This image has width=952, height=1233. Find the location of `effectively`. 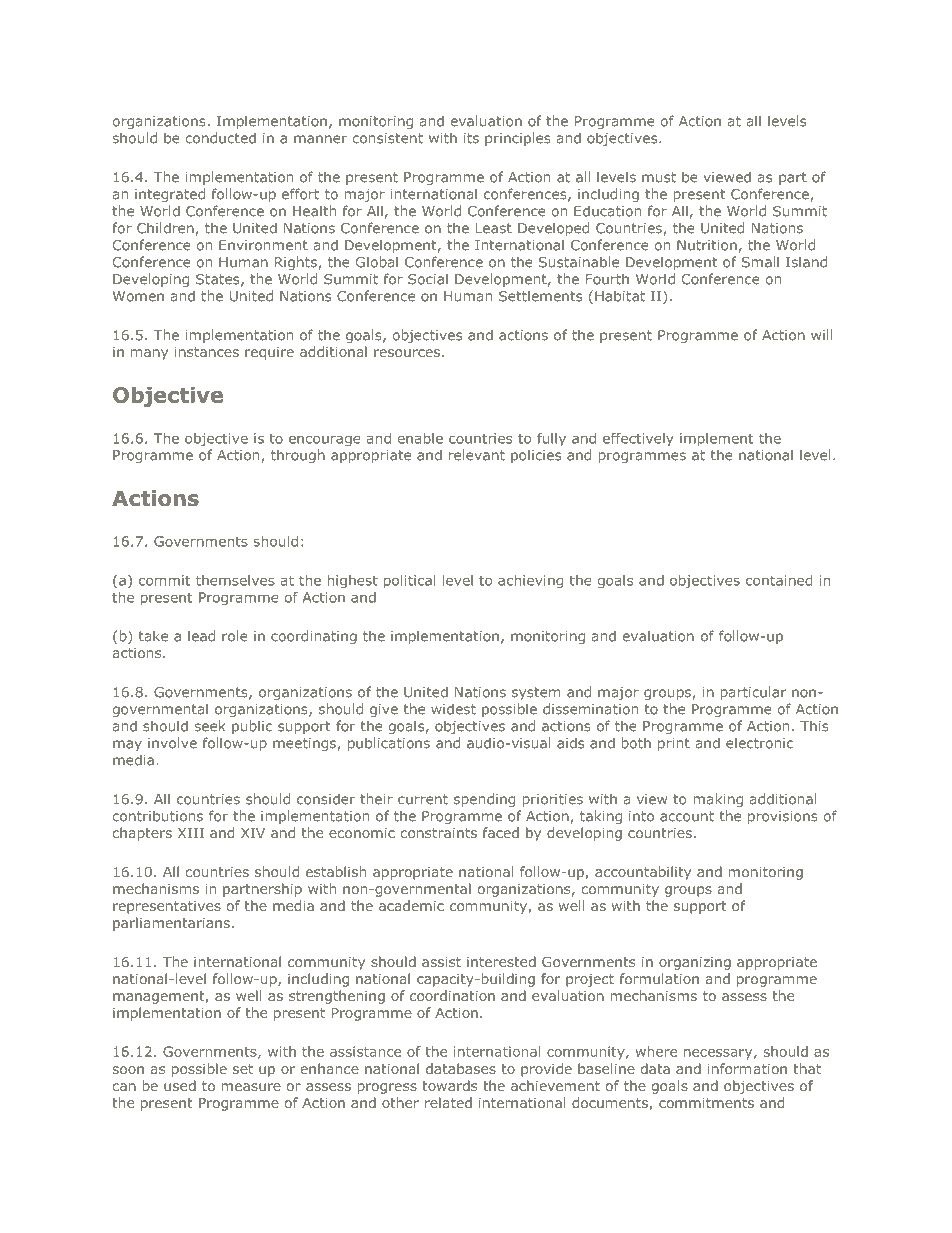

effectively is located at coordinates (638, 439).
